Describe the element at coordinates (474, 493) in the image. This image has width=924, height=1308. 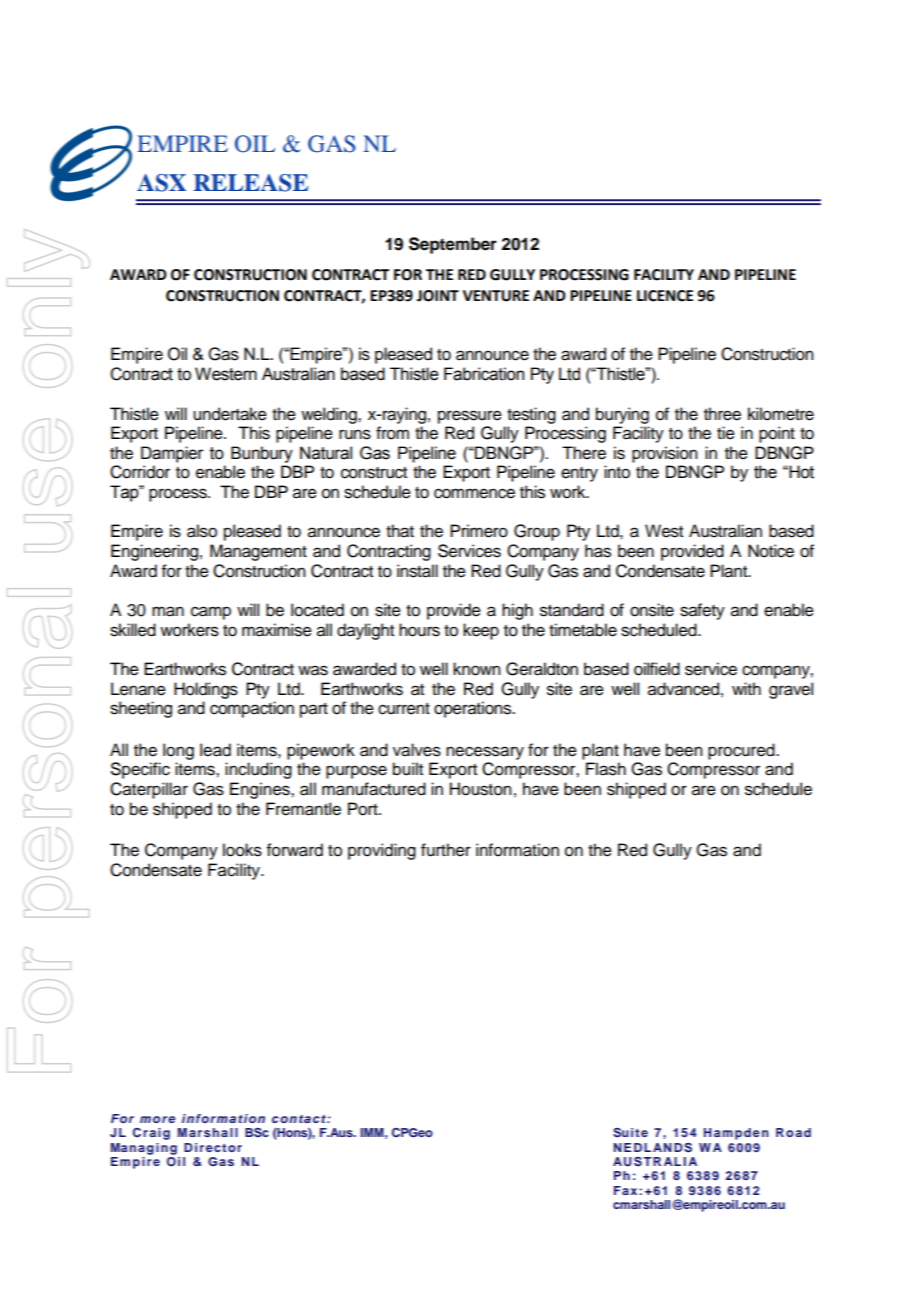
I see `commence` at that location.
